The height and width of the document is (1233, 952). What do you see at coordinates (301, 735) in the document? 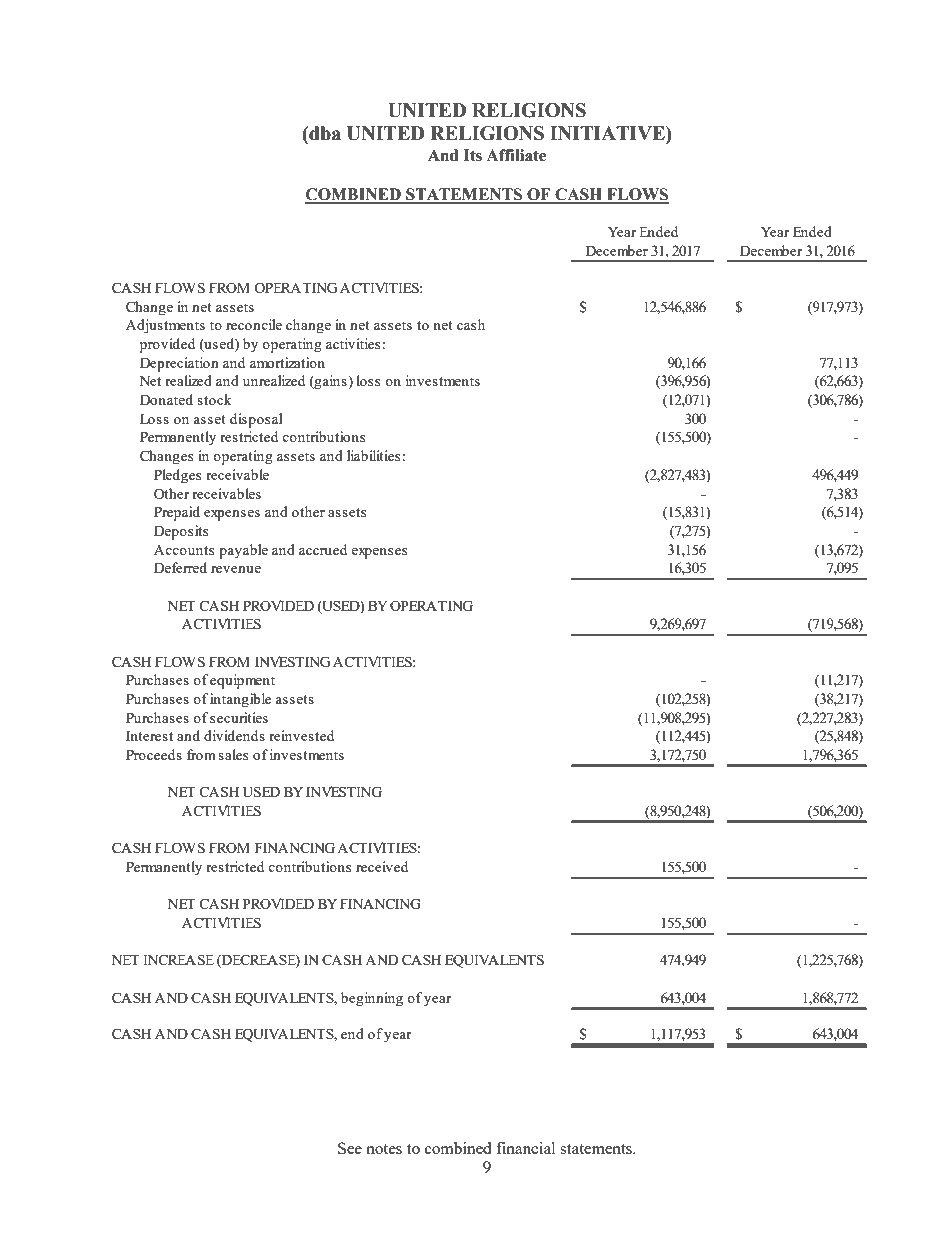
I see `reinvested` at bounding box center [301, 735].
